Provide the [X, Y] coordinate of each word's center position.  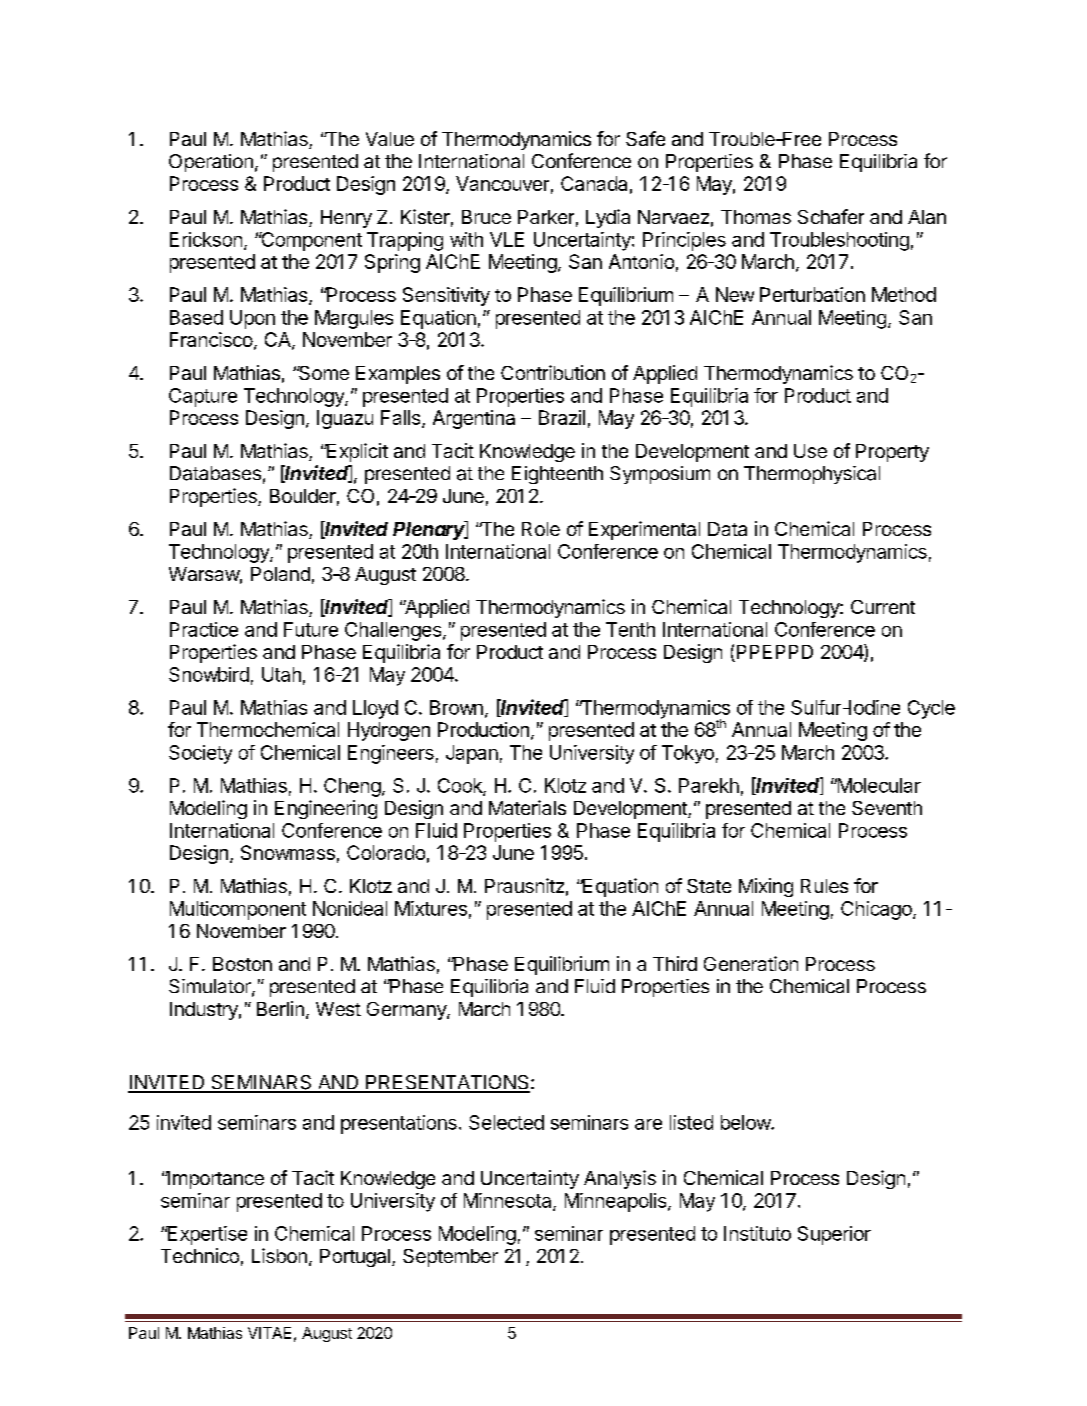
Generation [751, 963]
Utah [281, 674]
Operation [211, 163]
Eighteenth [557, 475]
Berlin [280, 1008]
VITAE [269, 1333]
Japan [472, 754]
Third [675, 963]
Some [323, 373]
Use [810, 451]
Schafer [831, 216]
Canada [594, 183]
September [450, 1258]
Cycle [931, 709]
